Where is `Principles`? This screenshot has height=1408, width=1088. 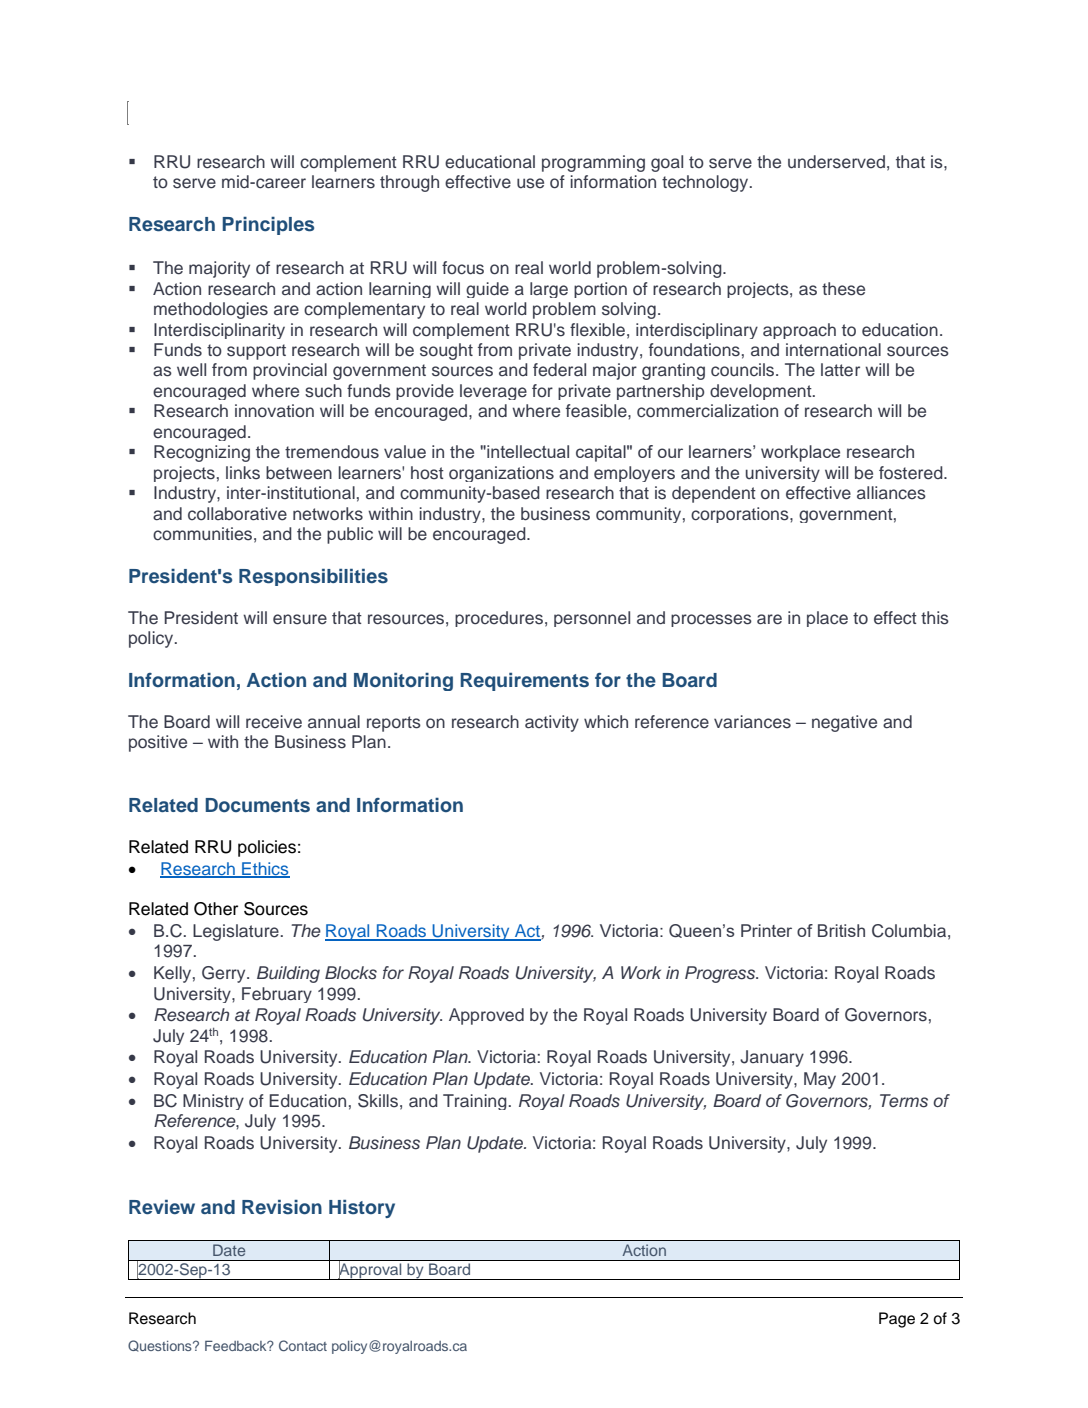
Principles is located at coordinates (268, 226).
